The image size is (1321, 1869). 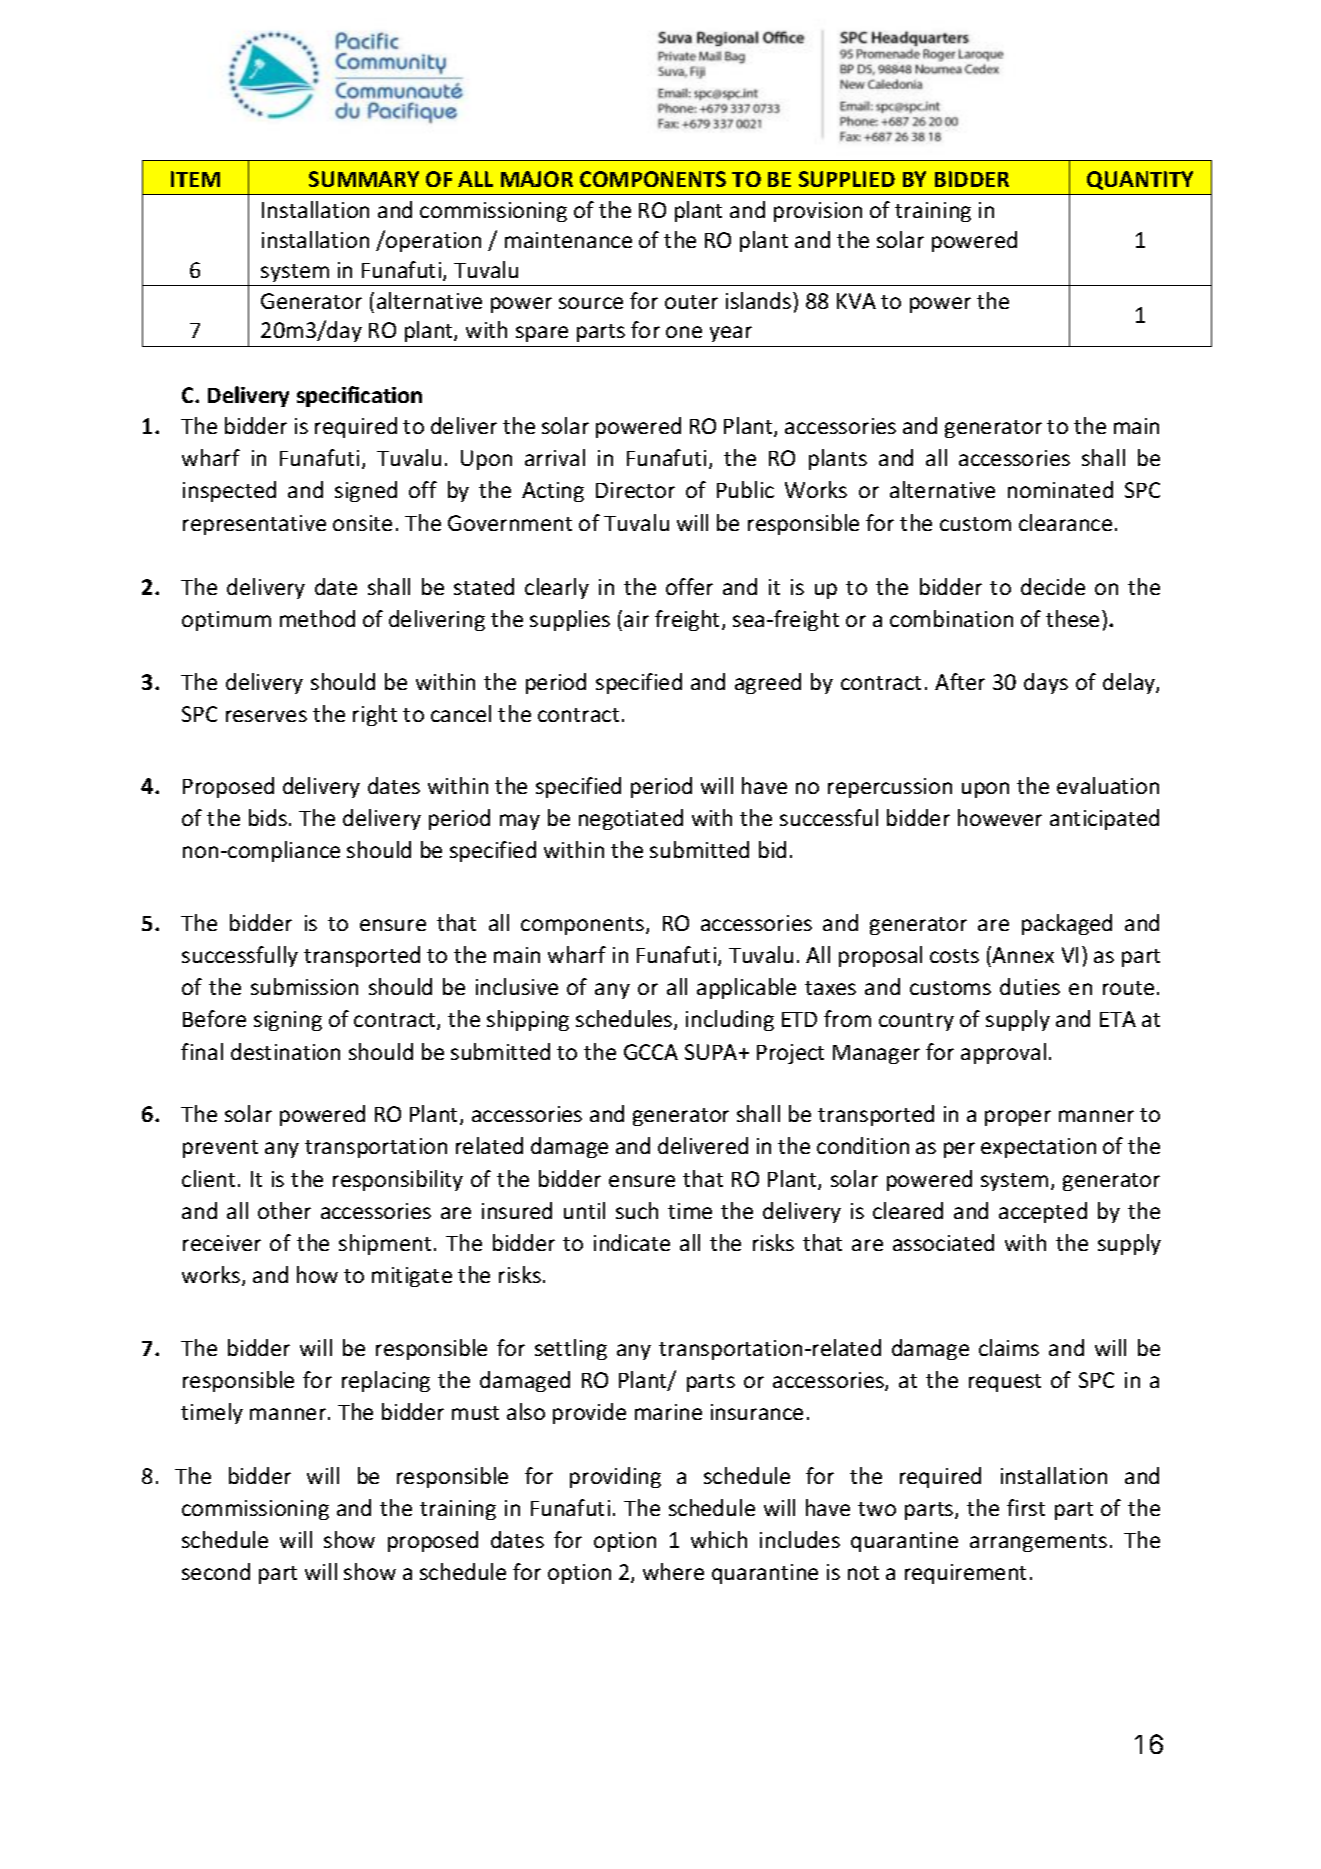 What do you see at coordinates (1140, 180) in the page?
I see `QUANTITY` at bounding box center [1140, 180].
